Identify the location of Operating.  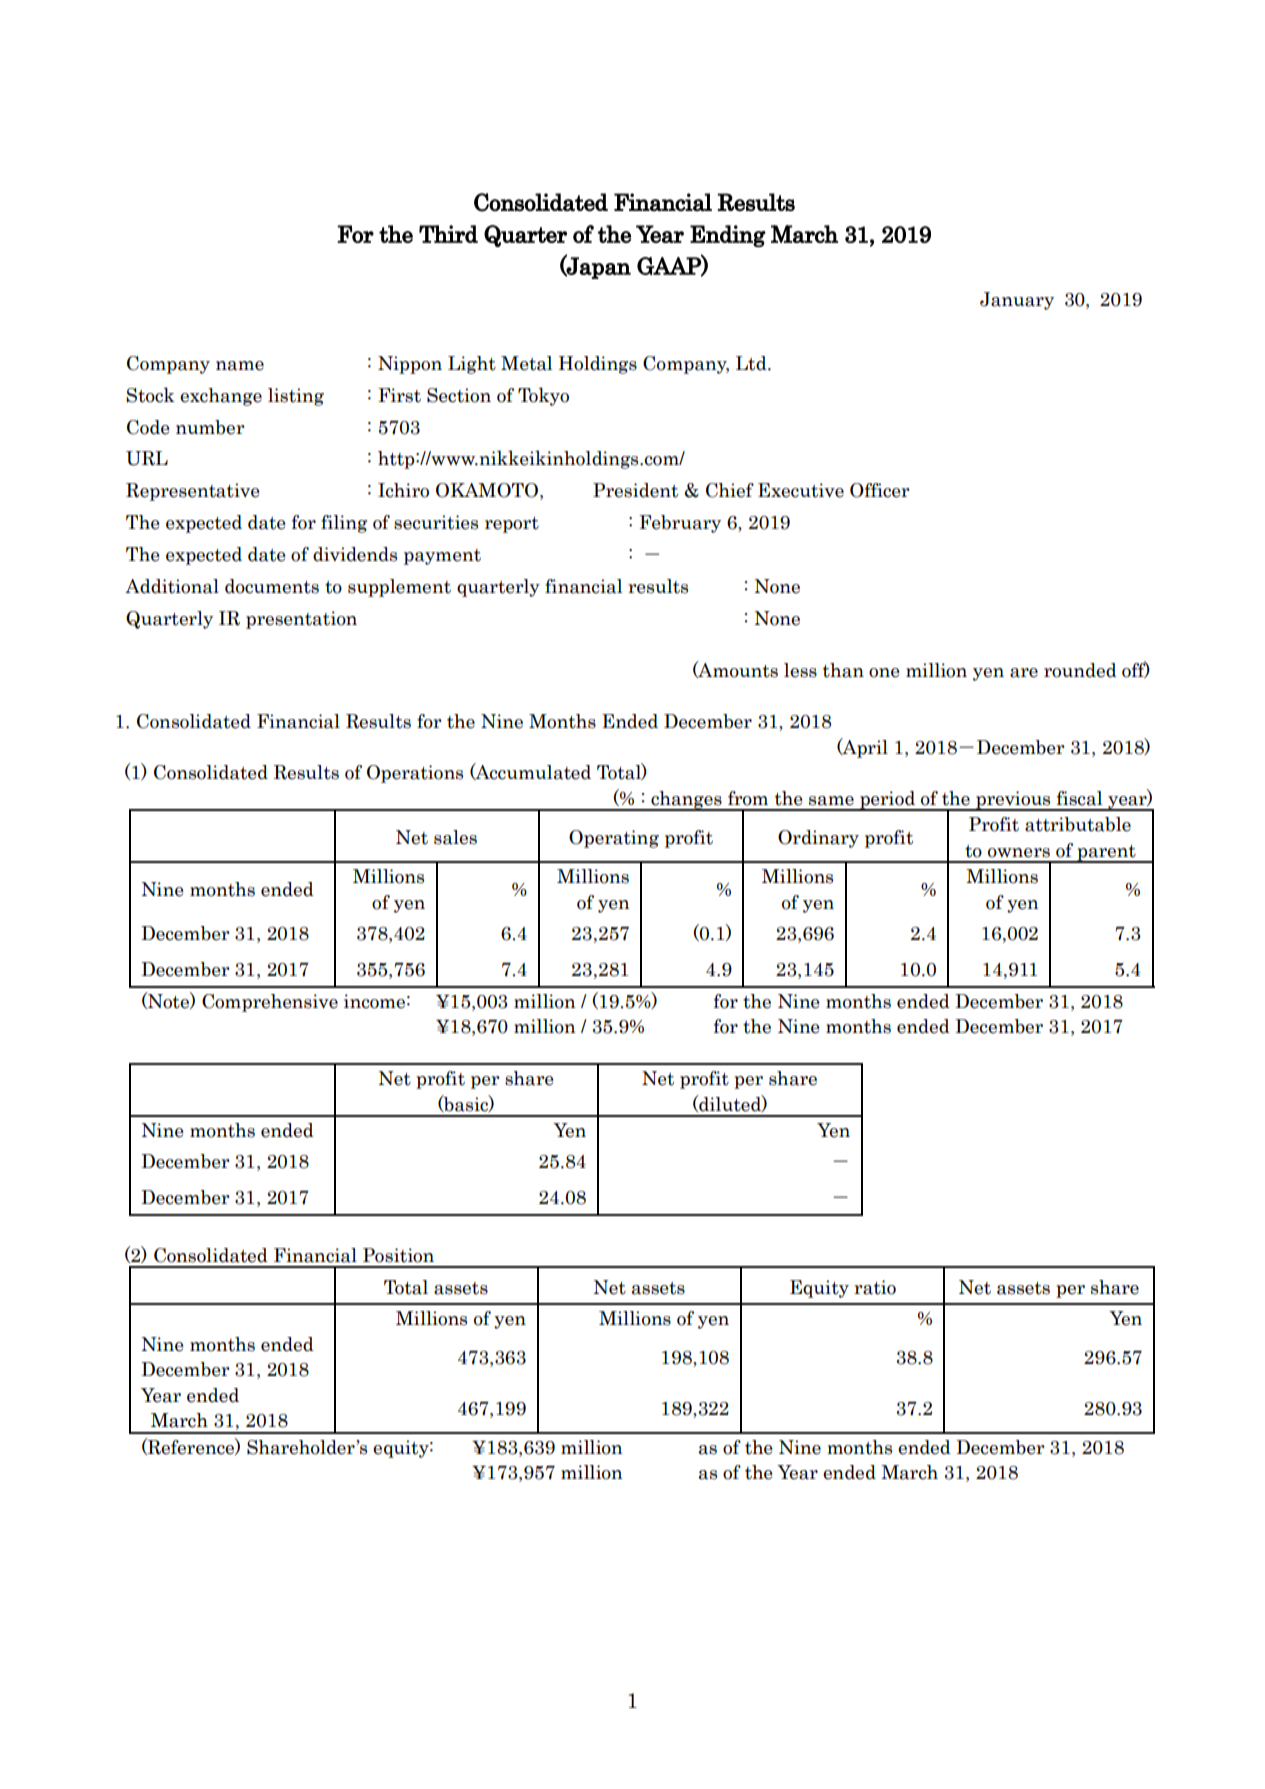
(614, 839).
